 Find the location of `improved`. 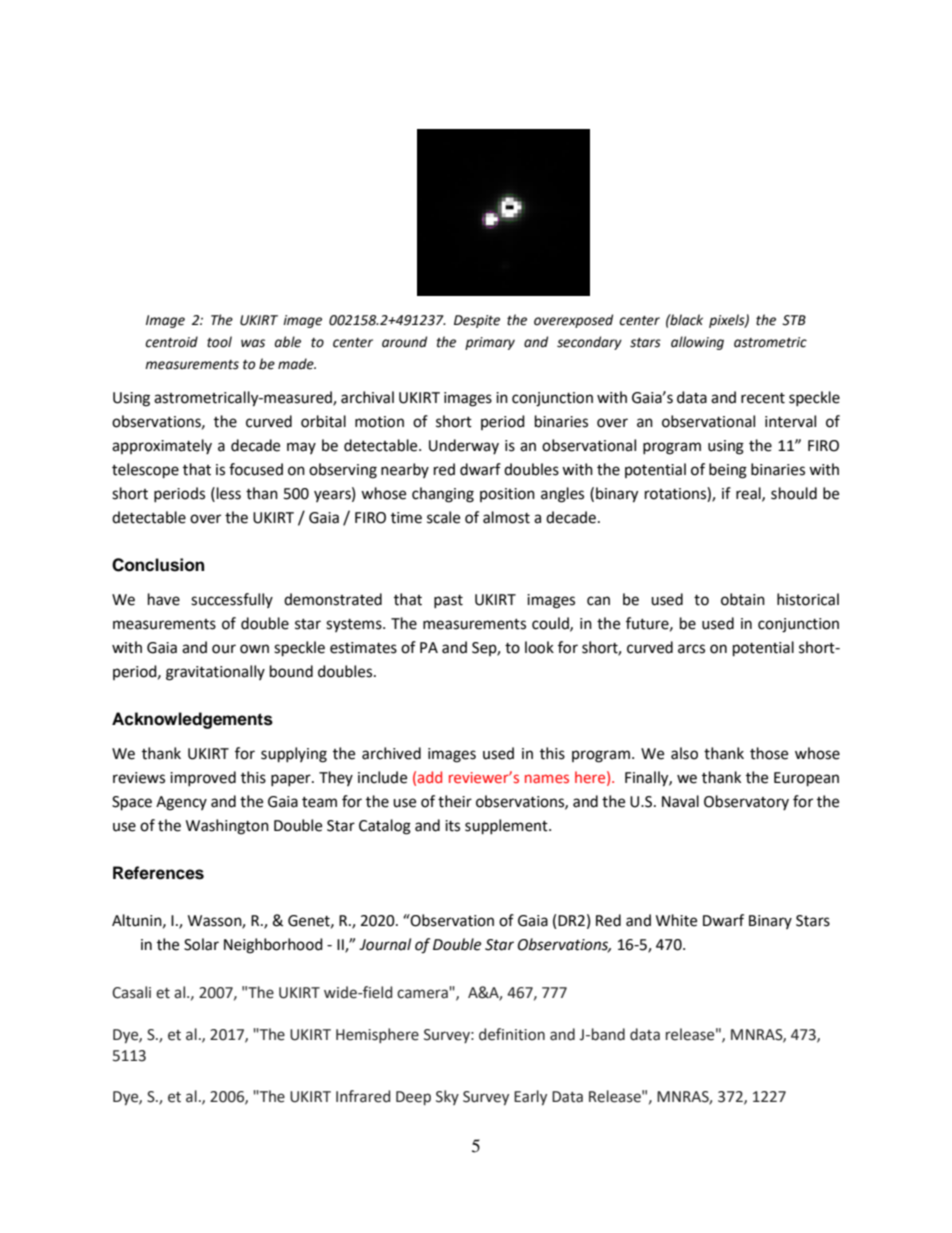

improved is located at coordinates (203, 778).
